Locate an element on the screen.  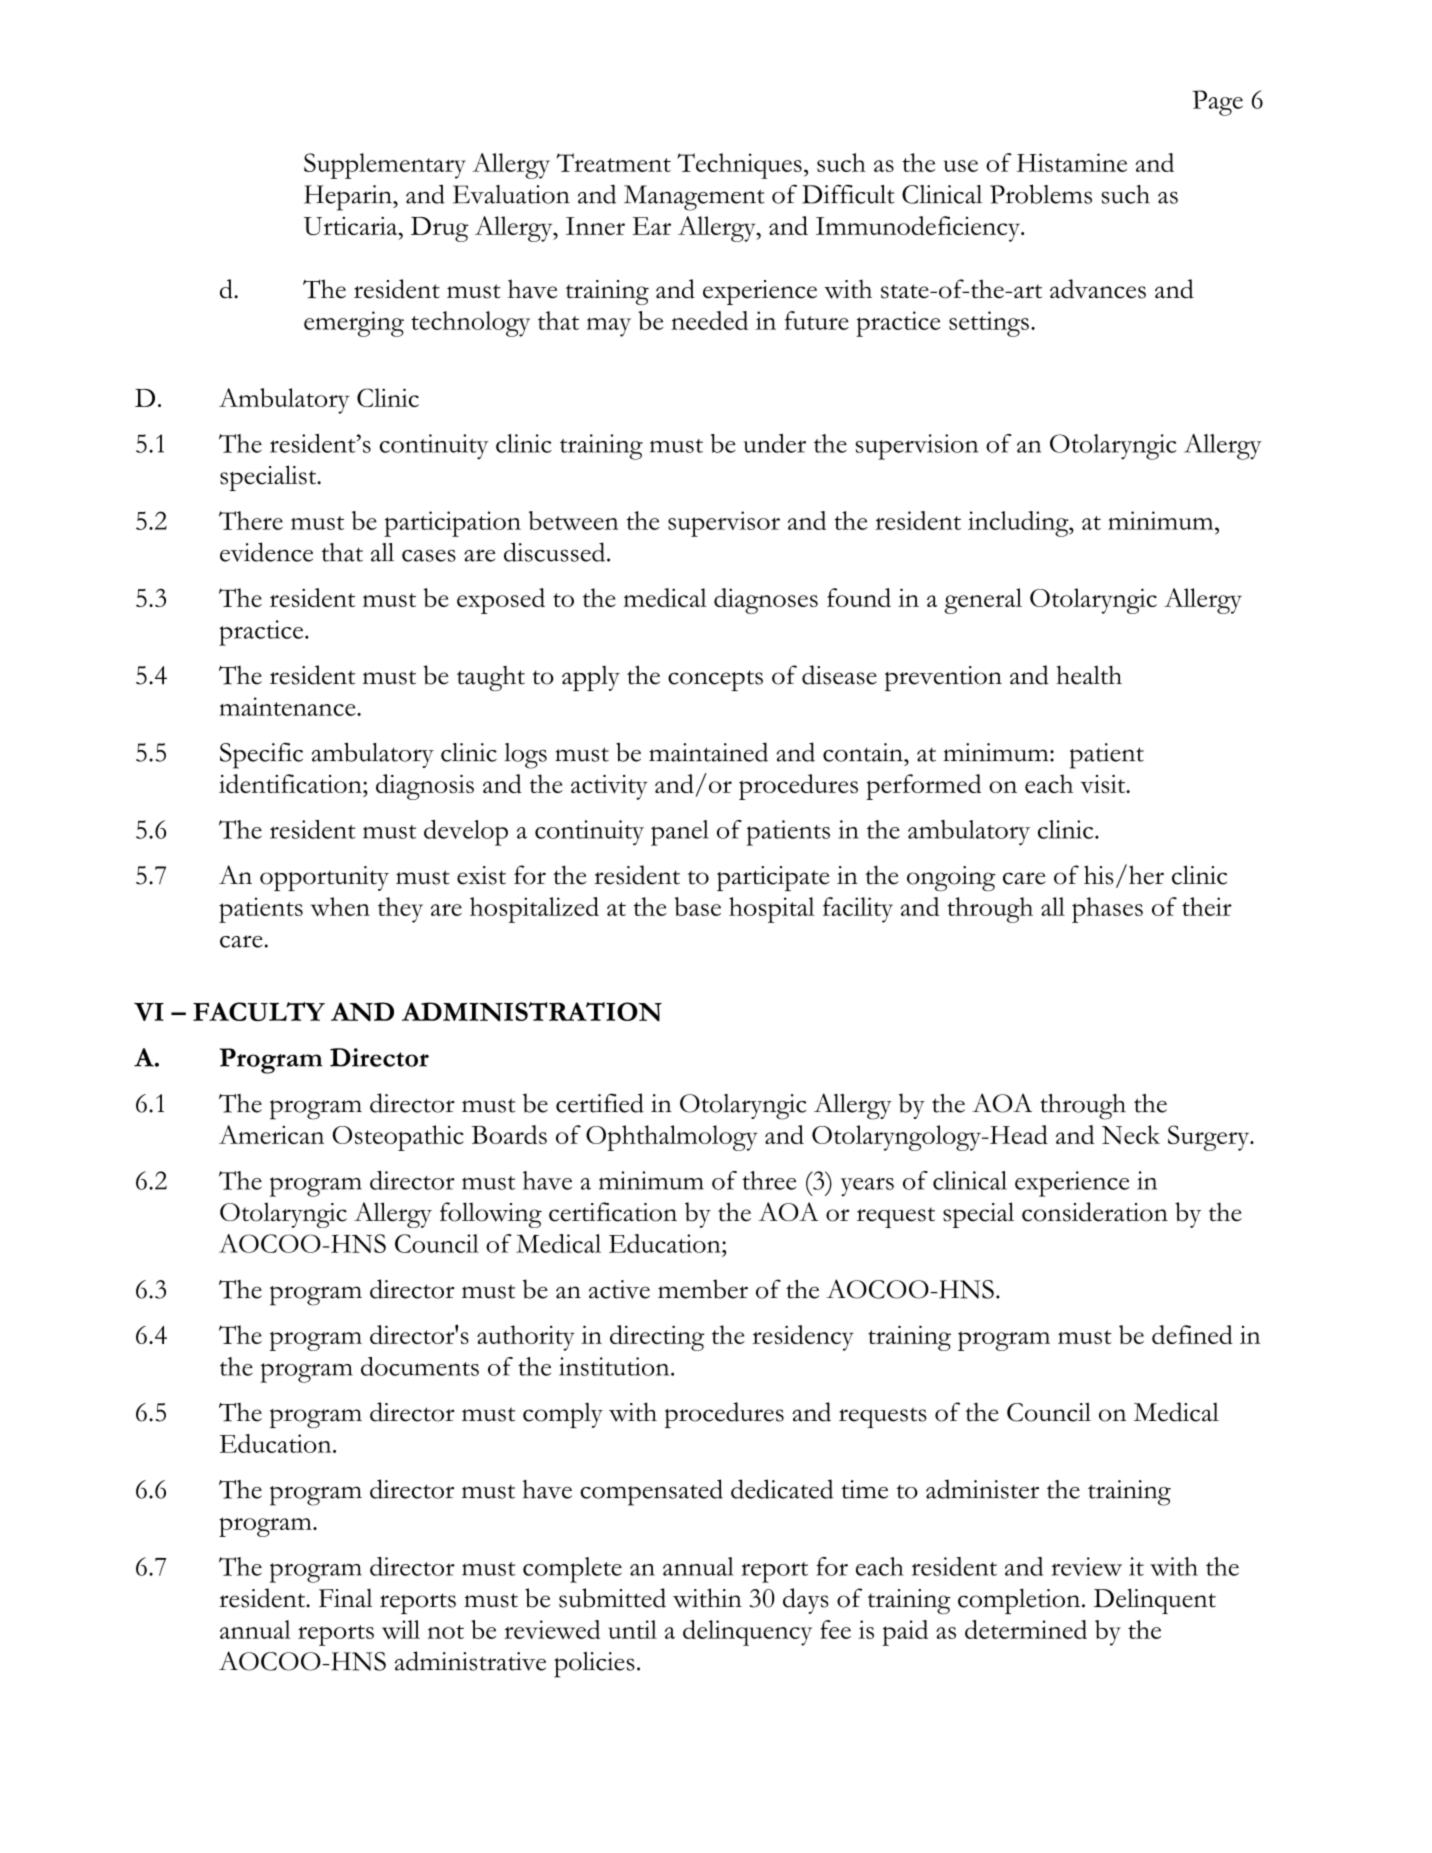
phases is located at coordinates (1107, 910).
